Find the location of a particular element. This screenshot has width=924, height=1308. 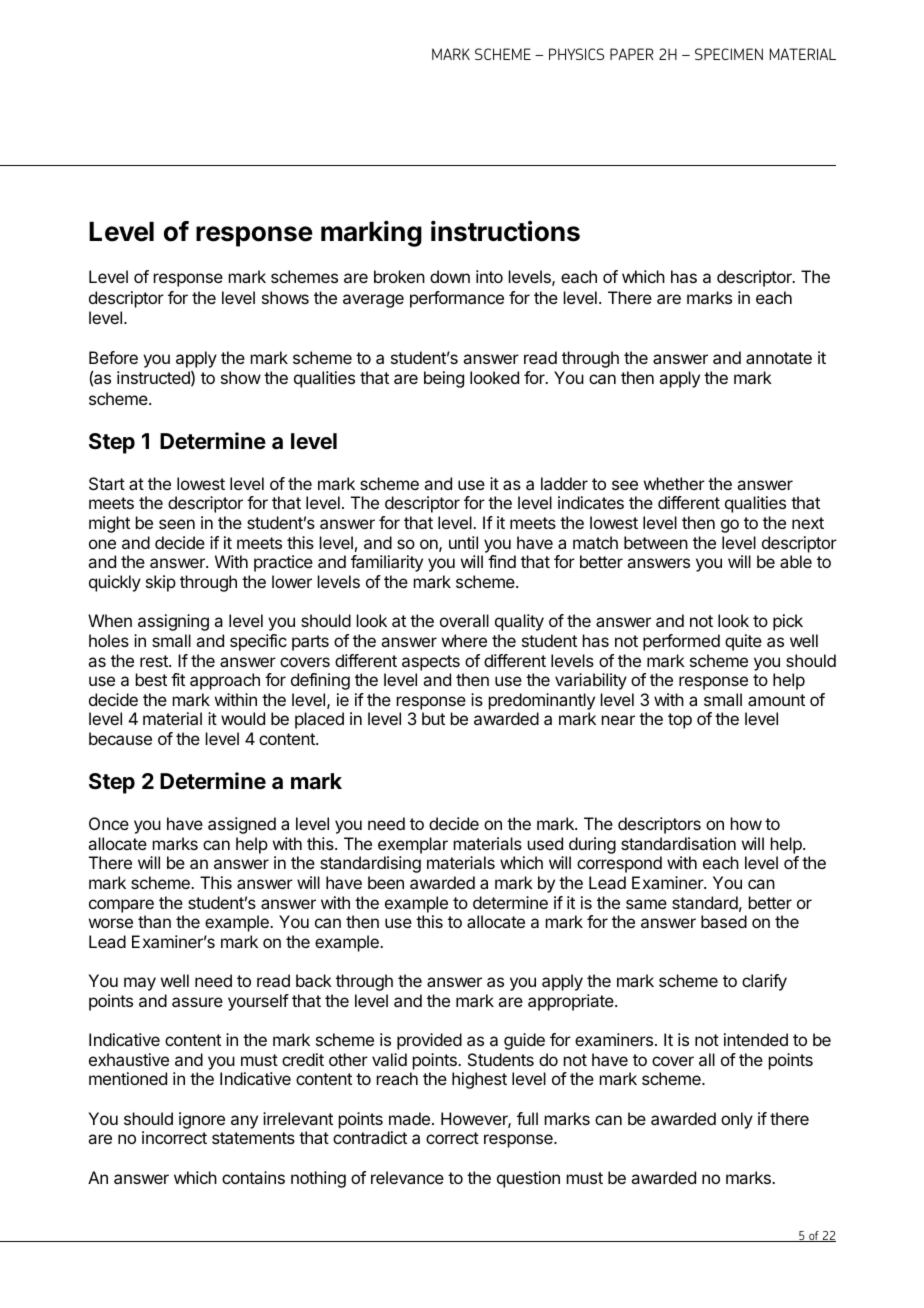

annotate is located at coordinates (779, 358).
